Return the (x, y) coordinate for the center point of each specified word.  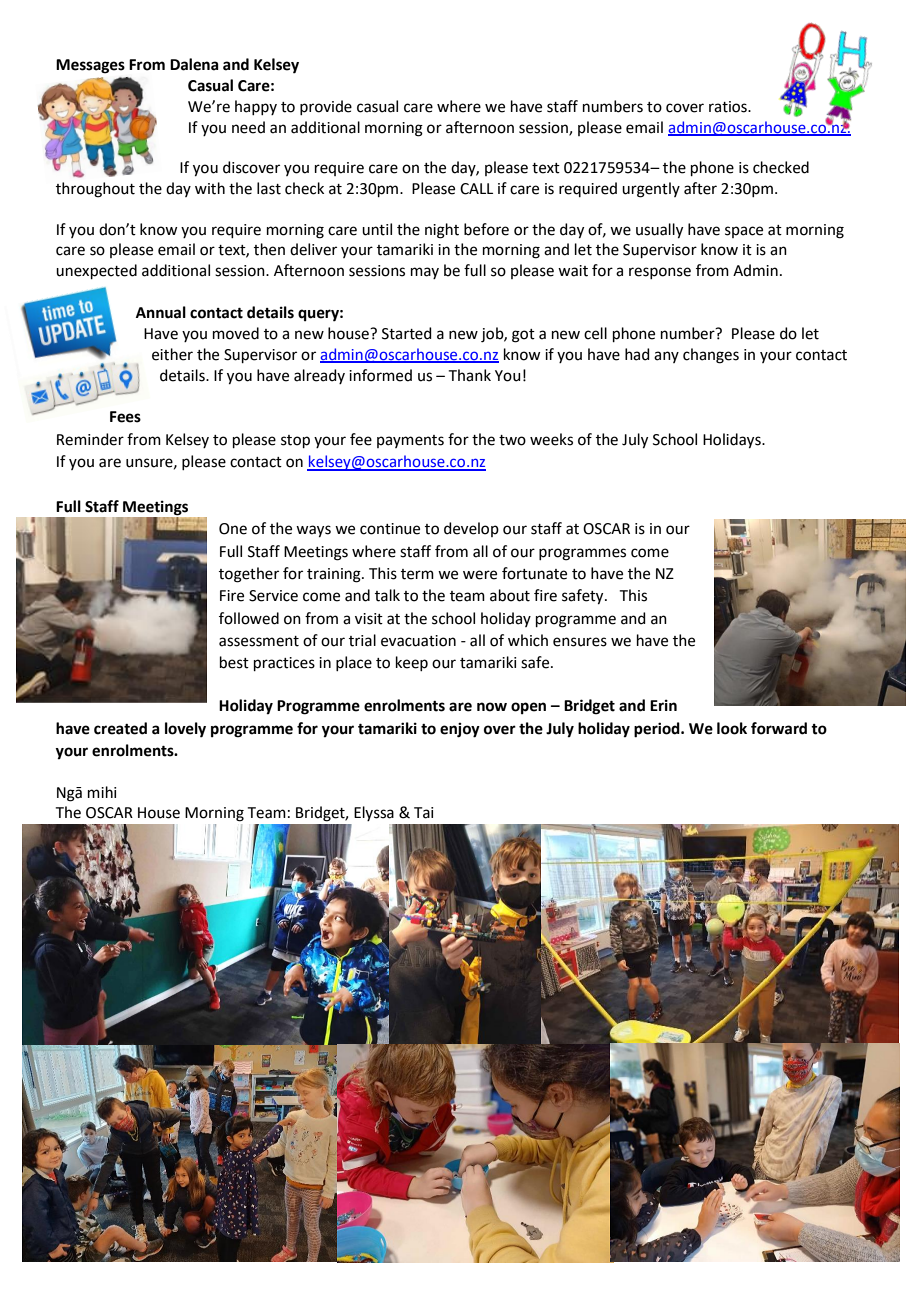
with (210, 188)
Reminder (90, 439)
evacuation (418, 641)
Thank (470, 375)
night (442, 231)
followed (249, 618)
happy (256, 107)
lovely (185, 730)
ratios (729, 107)
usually (659, 231)
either (172, 354)
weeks (551, 439)
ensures (580, 642)
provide (326, 107)
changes (711, 356)
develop (471, 529)
